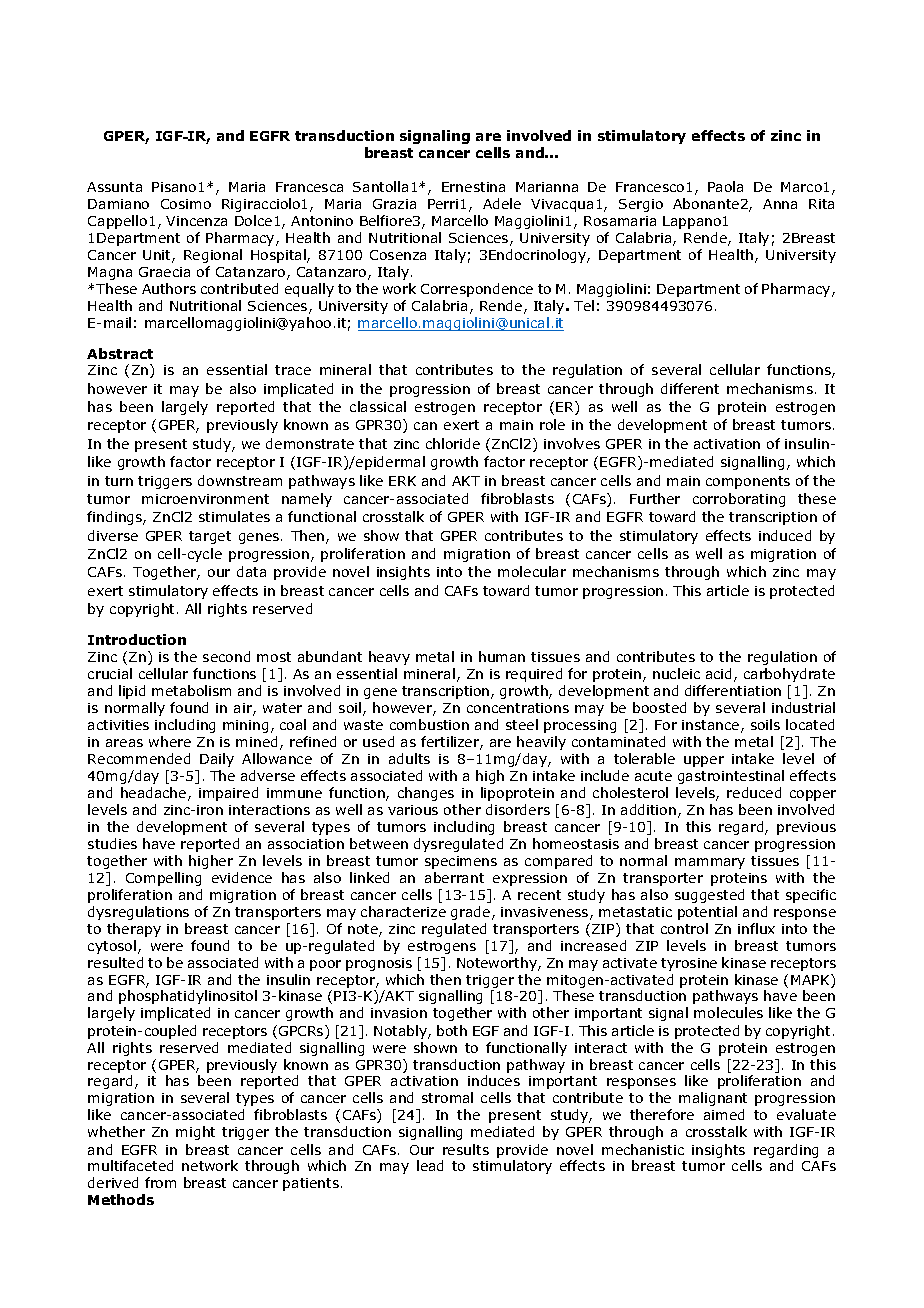 The image size is (924, 1308). I want to click on results, so click(466, 1149).
